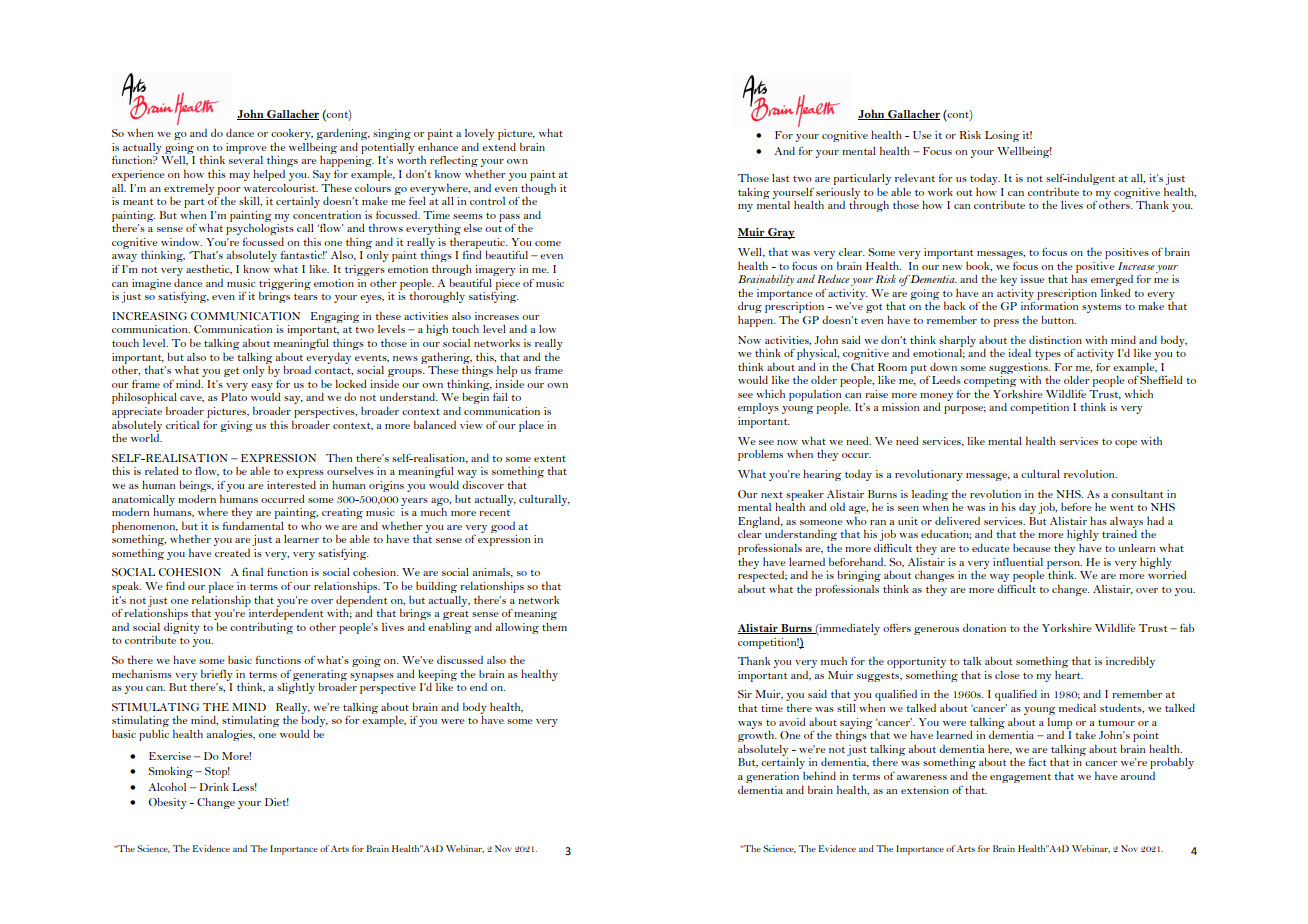 This page has height=924, width=1308. What do you see at coordinates (772, 777) in the page?
I see `generation` at bounding box center [772, 777].
